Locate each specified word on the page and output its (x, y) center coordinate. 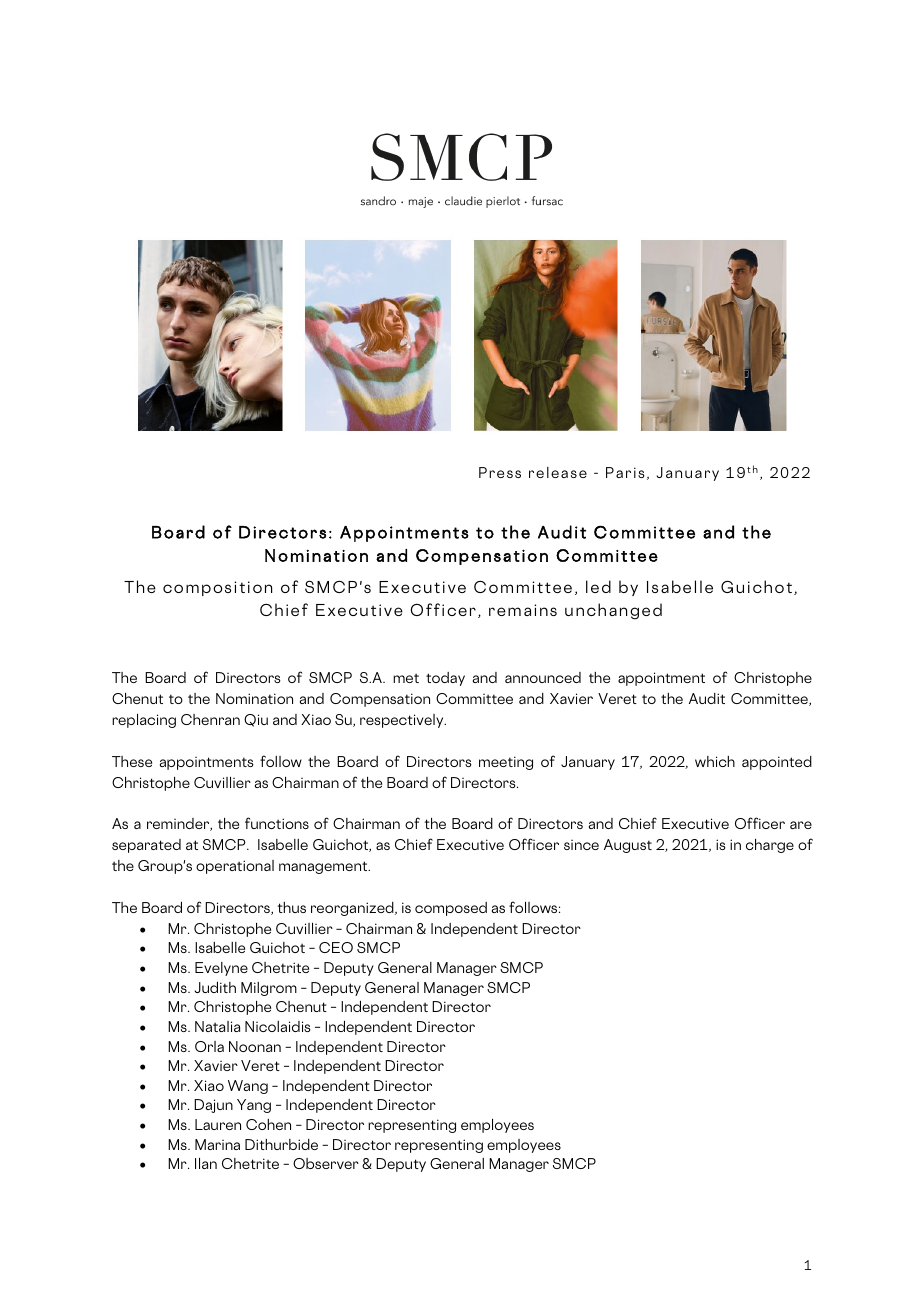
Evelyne (221, 969)
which (715, 761)
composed (451, 909)
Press (500, 472)
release (558, 472)
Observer (326, 1163)
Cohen (268, 1124)
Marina (217, 1144)
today (445, 679)
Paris (625, 472)
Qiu (256, 720)
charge (770, 846)
